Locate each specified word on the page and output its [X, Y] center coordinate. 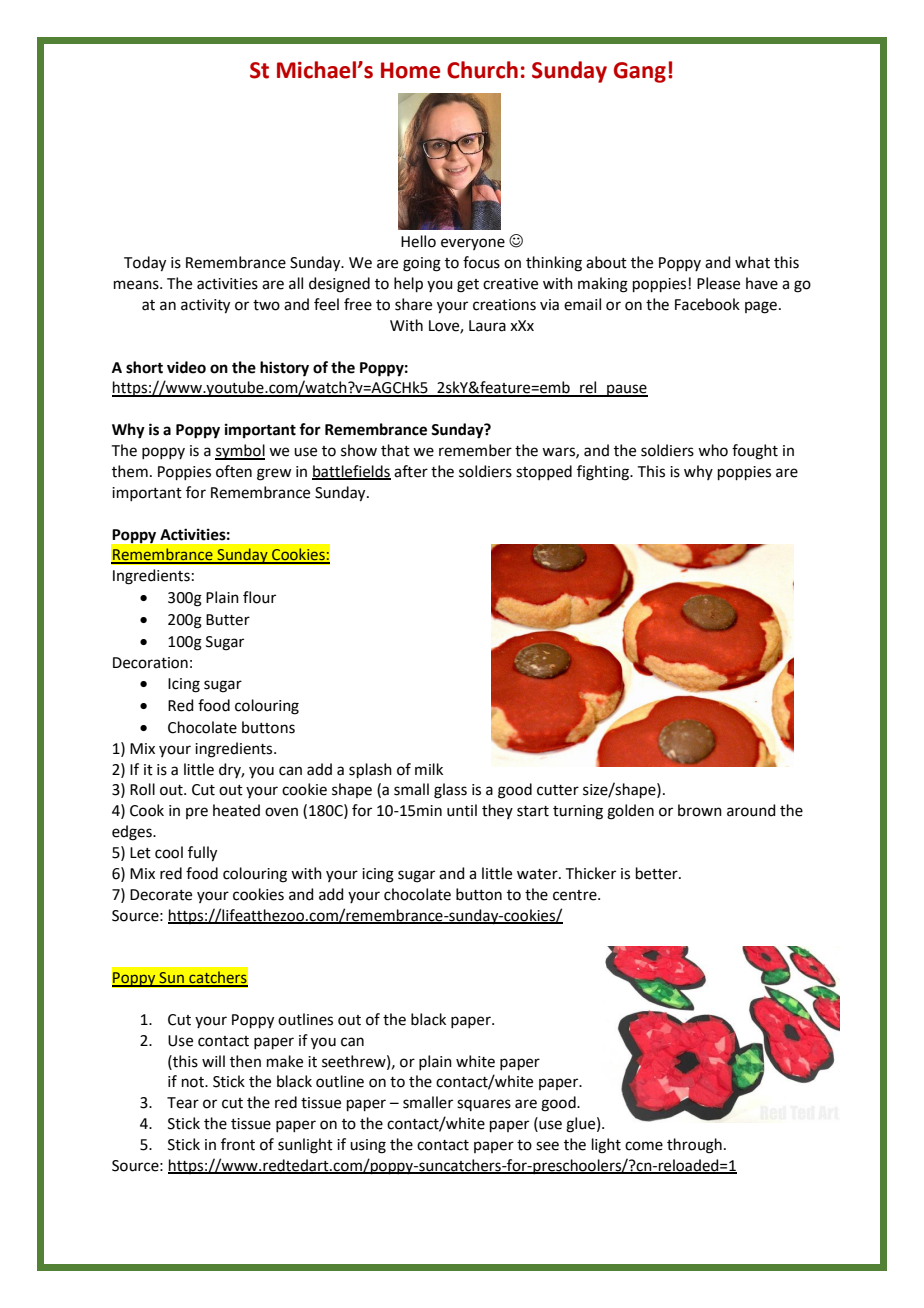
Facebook [707, 304]
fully [202, 854]
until [462, 810]
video [186, 367]
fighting [604, 473]
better [658, 873]
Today [145, 264]
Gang [640, 72]
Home [410, 70]
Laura [487, 326]
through [694, 1146]
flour [259, 597]
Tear [183, 1103]
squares [484, 1105]
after [411, 471]
